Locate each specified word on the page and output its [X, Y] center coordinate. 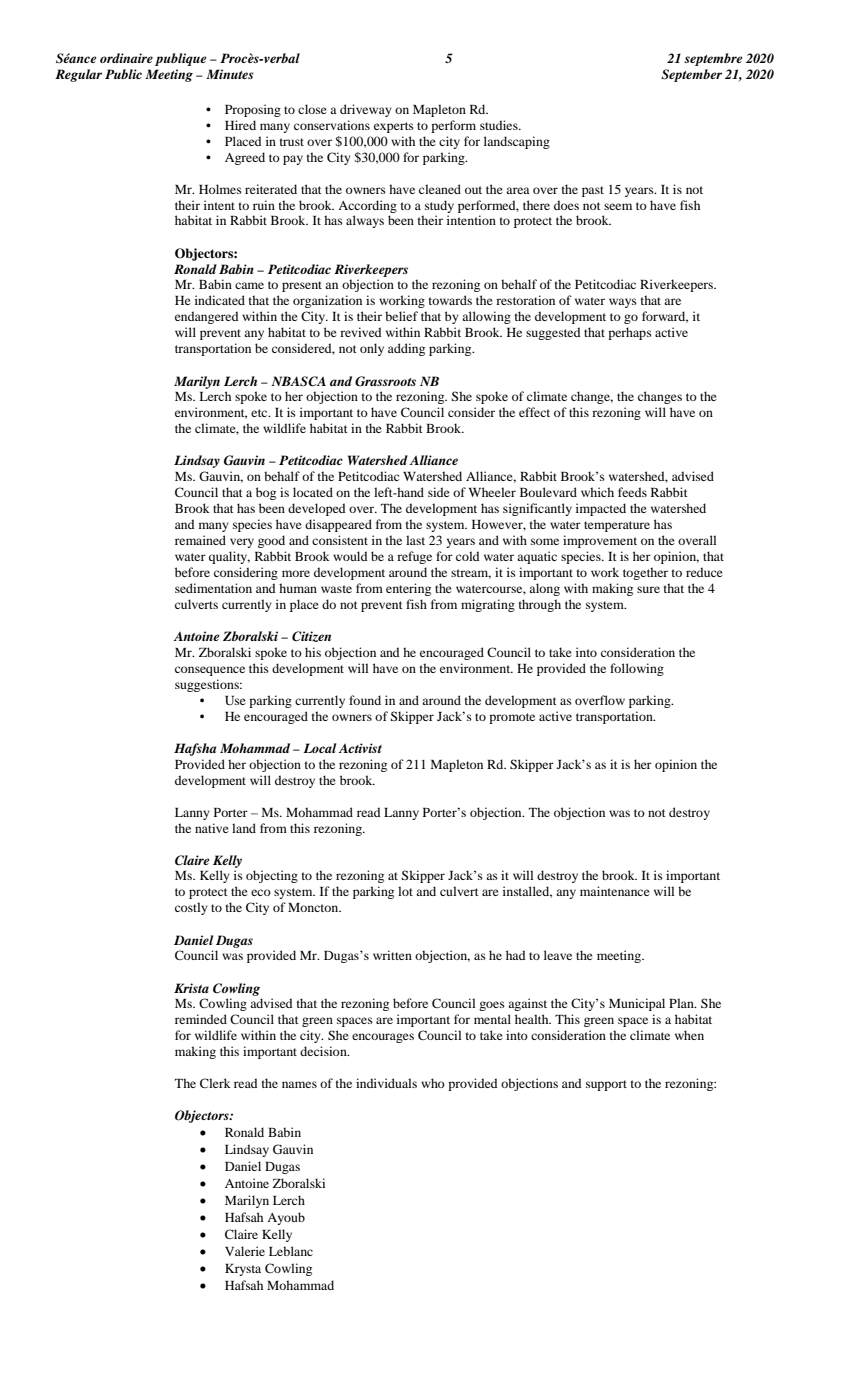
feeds [632, 492]
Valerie [245, 1251]
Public [123, 74]
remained [200, 540]
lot [405, 891]
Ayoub [286, 1218]
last [415, 540]
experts [394, 127]
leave [558, 955]
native [212, 828]
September [691, 75]
